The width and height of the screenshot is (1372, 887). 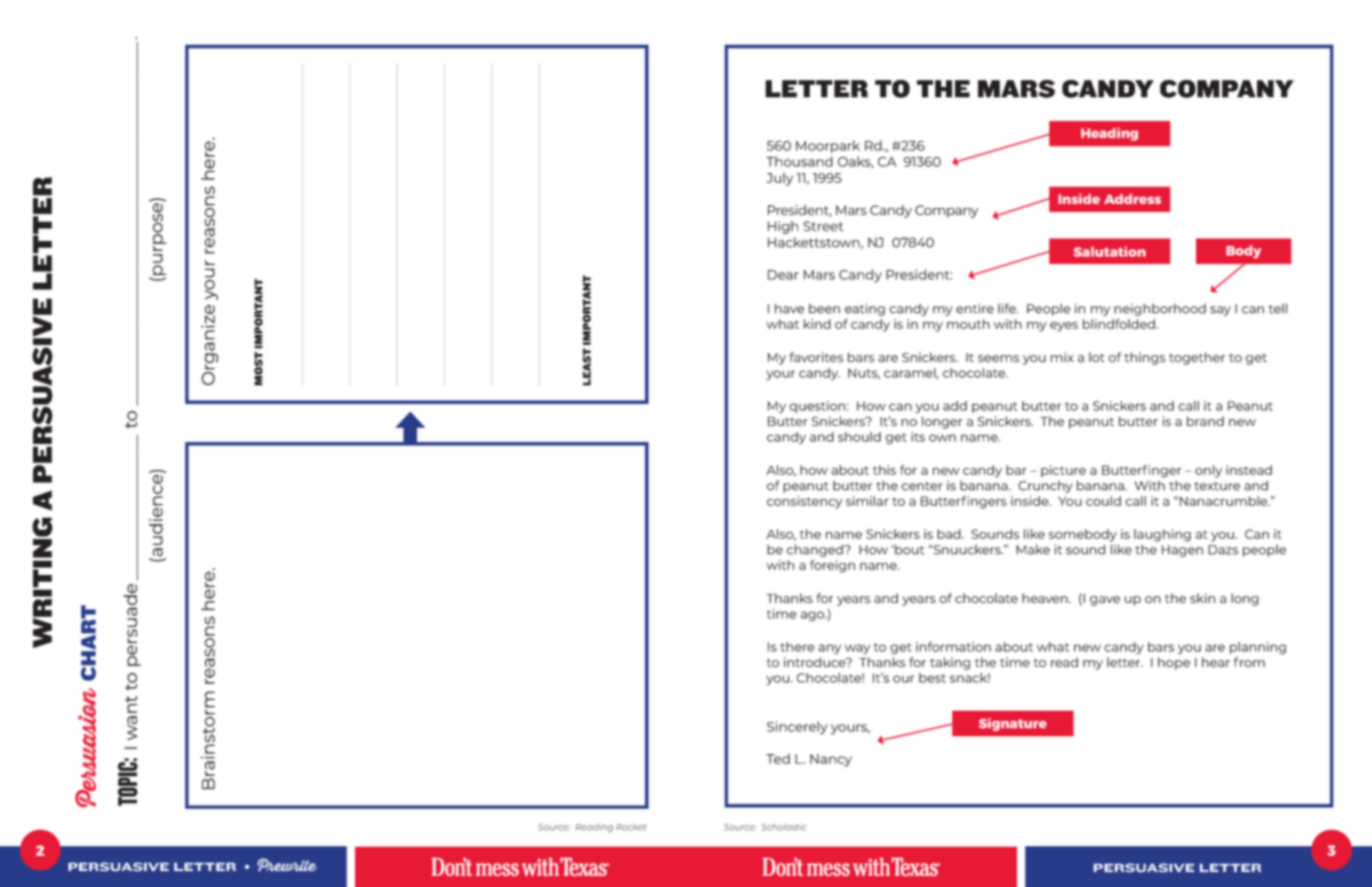 What do you see at coordinates (1205, 421) in the screenshot?
I see `brand` at bounding box center [1205, 421].
